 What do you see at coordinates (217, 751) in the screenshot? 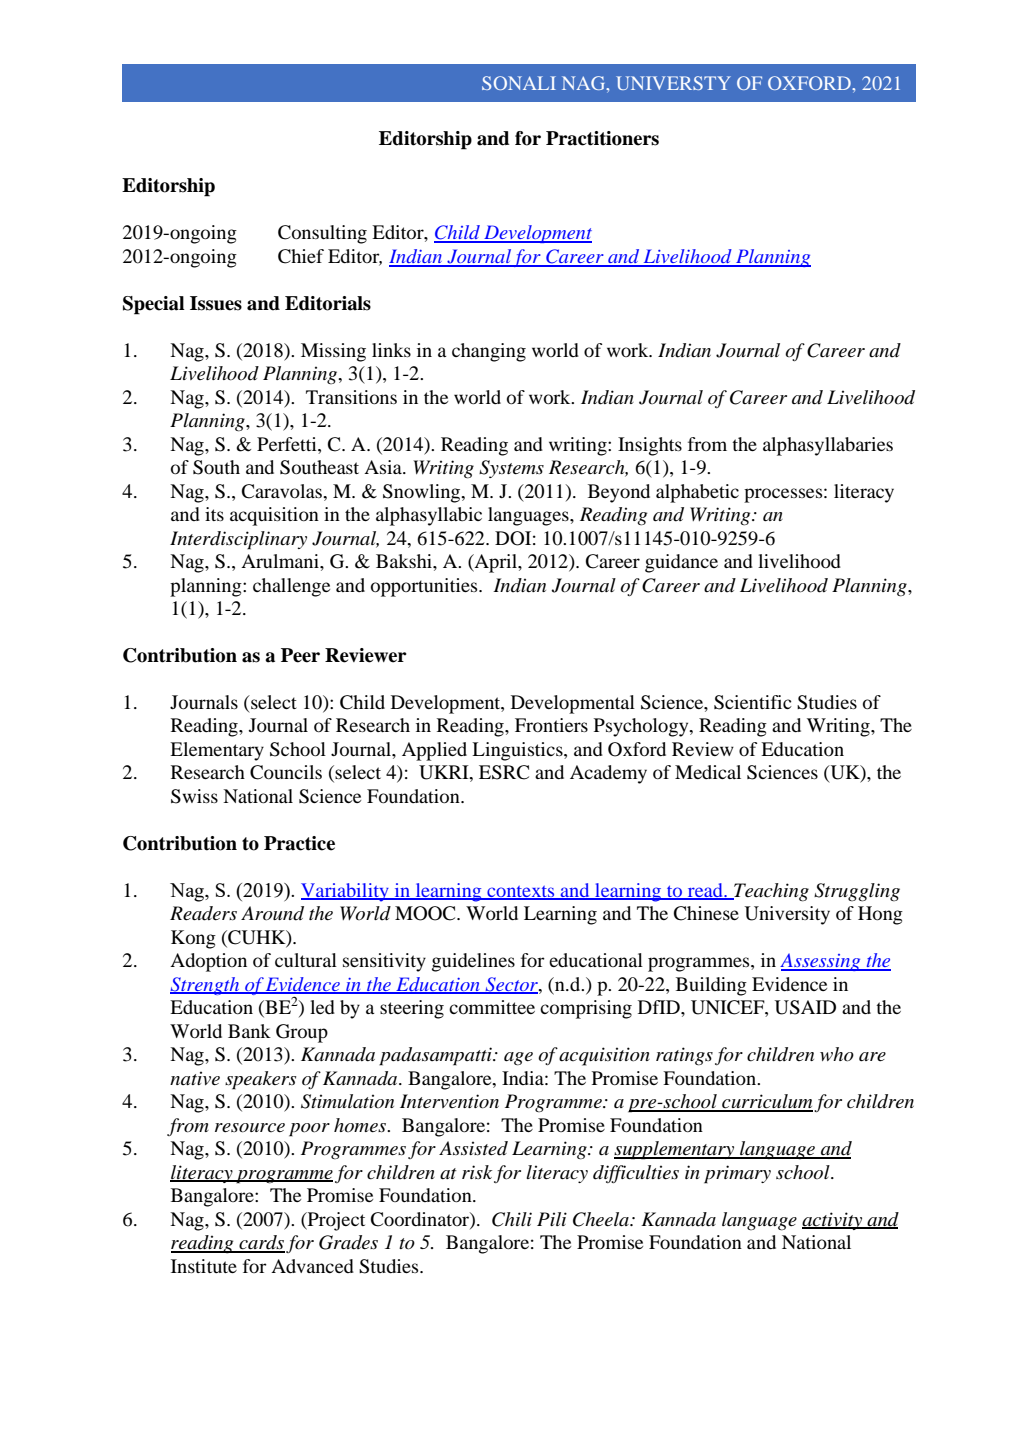
I see `Elementary` at bounding box center [217, 751].
